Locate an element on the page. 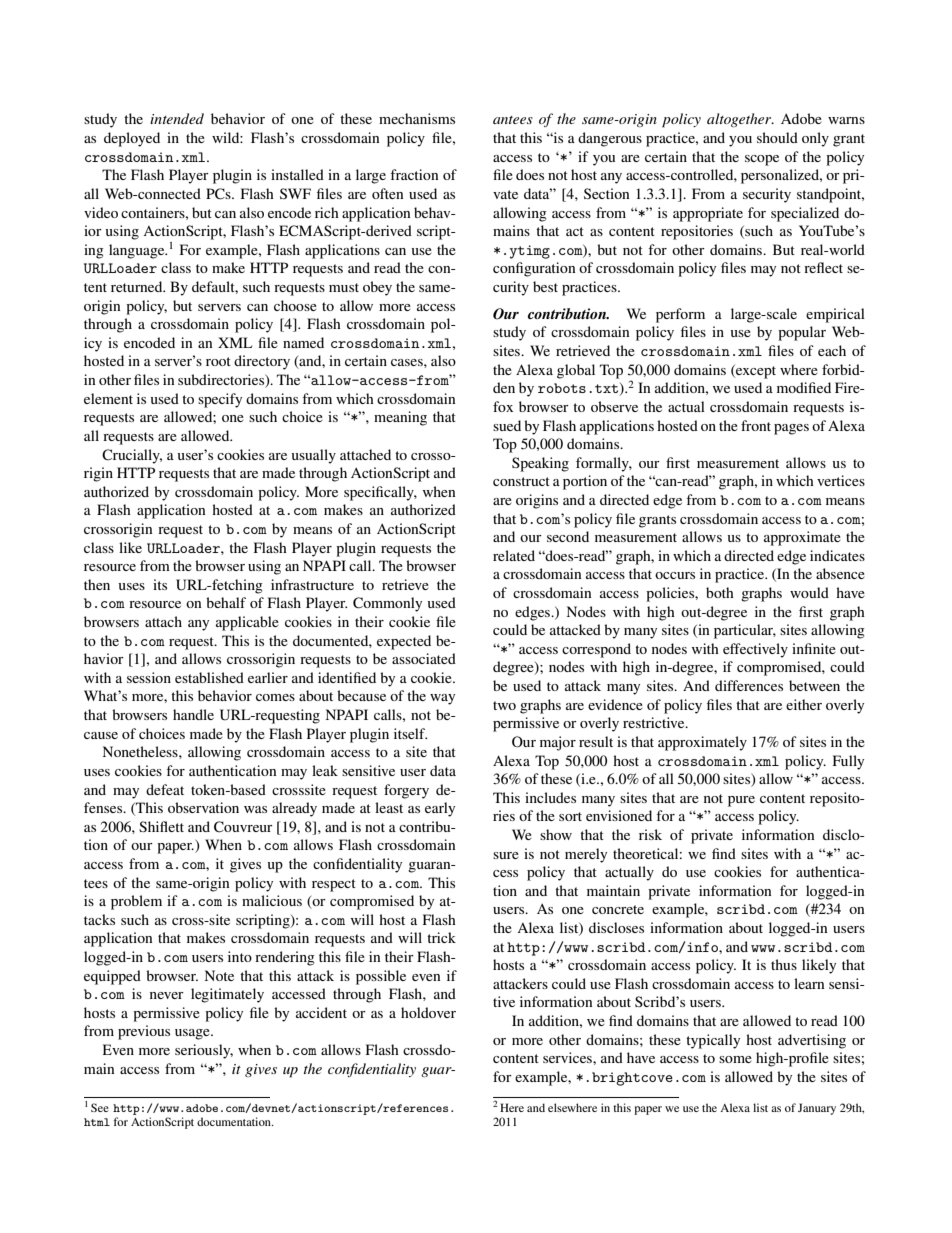  seriously is located at coordinates (204, 1051).
